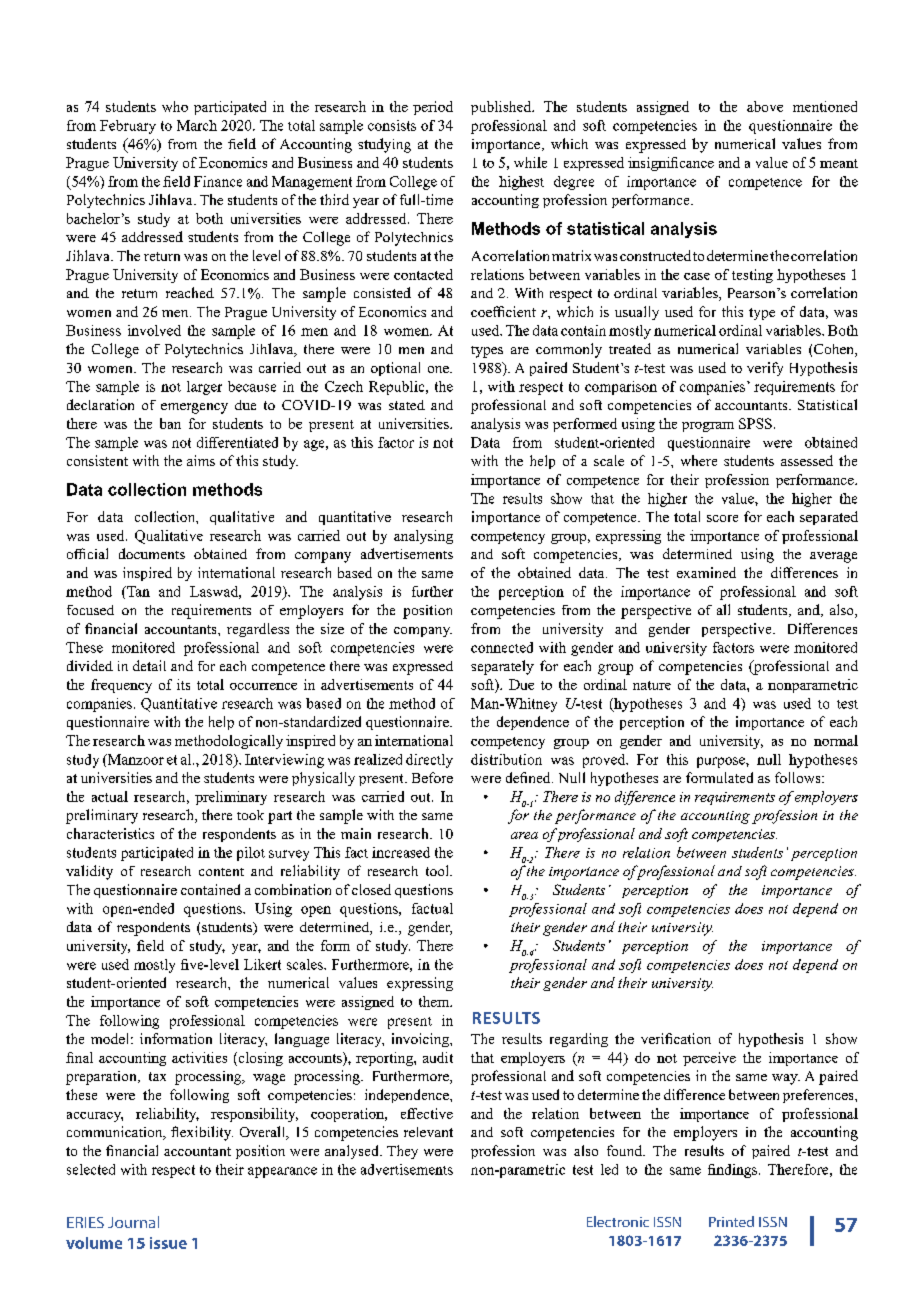 This page has width=924, height=1308. Describe the element at coordinates (197, 125) in the page. I see `March` at that location.
